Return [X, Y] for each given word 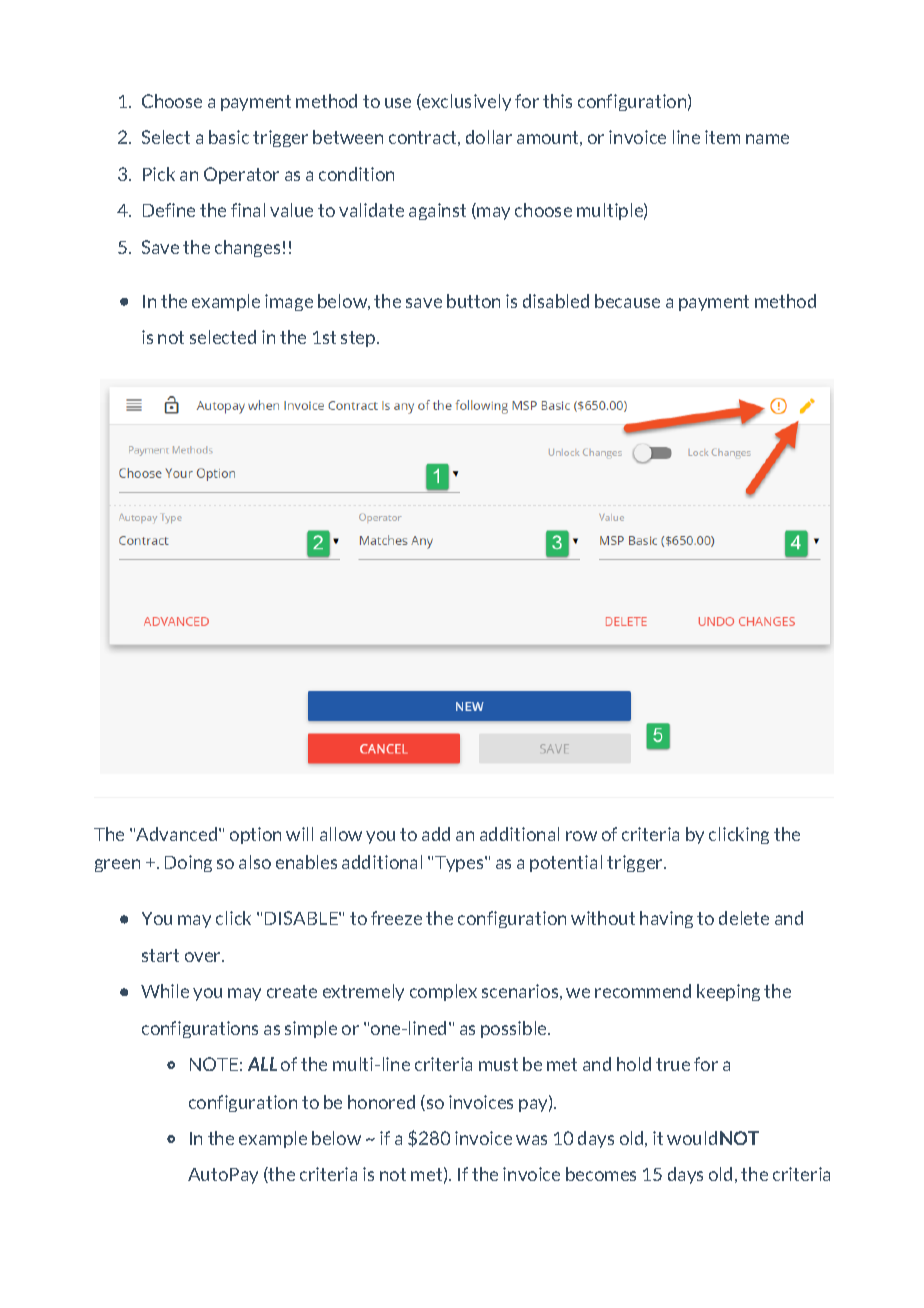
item [722, 137]
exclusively [465, 102]
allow [341, 834]
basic [229, 137]
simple [311, 1029]
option [255, 835]
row [581, 836]
